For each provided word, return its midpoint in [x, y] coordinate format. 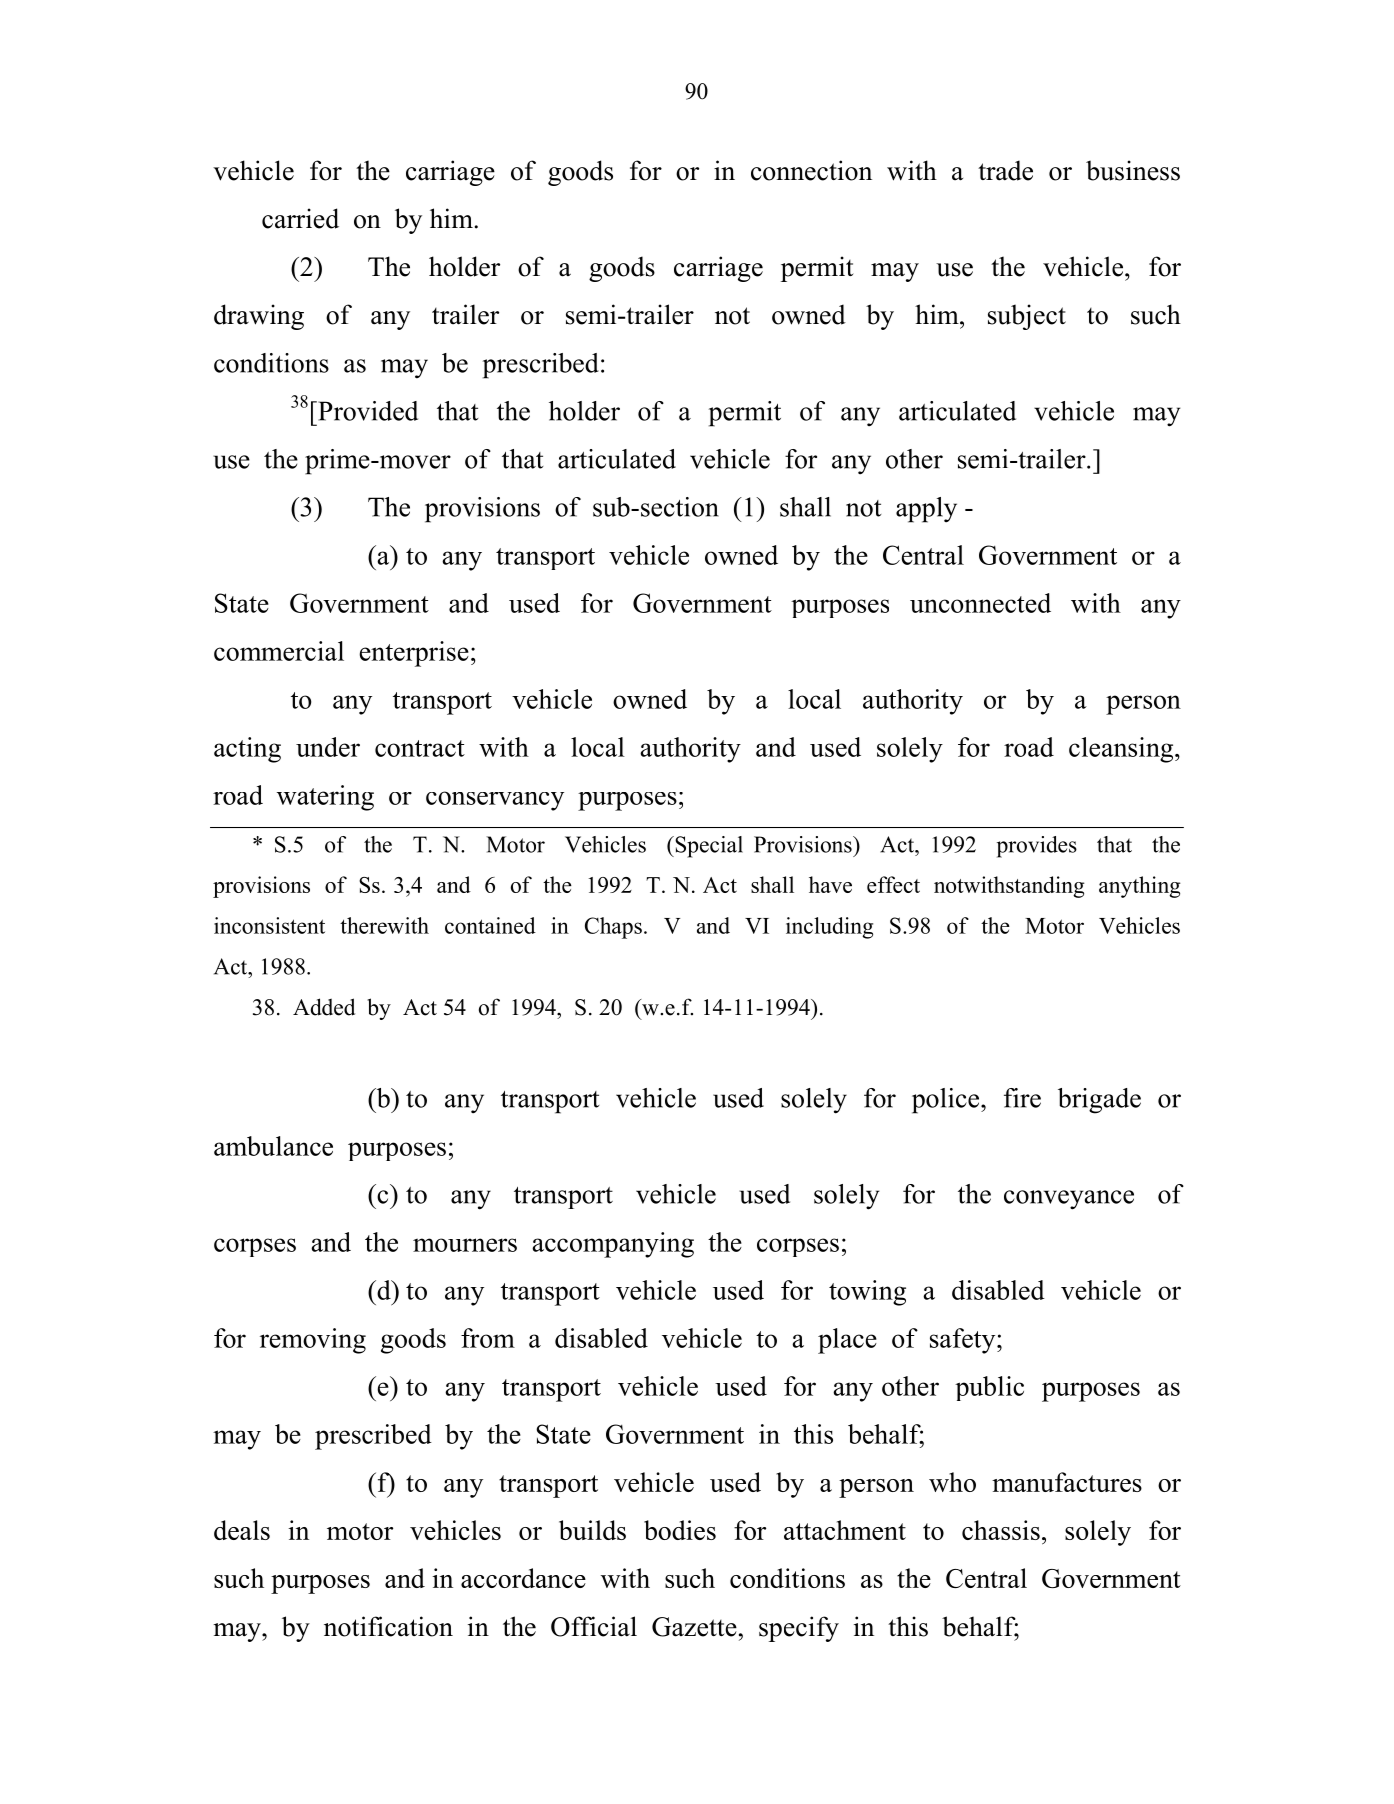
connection [811, 170]
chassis [1001, 1530]
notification [388, 1626]
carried [300, 218]
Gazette [694, 1627]
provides [1037, 847]
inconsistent [269, 925]
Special [708, 847]
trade [1005, 170]
